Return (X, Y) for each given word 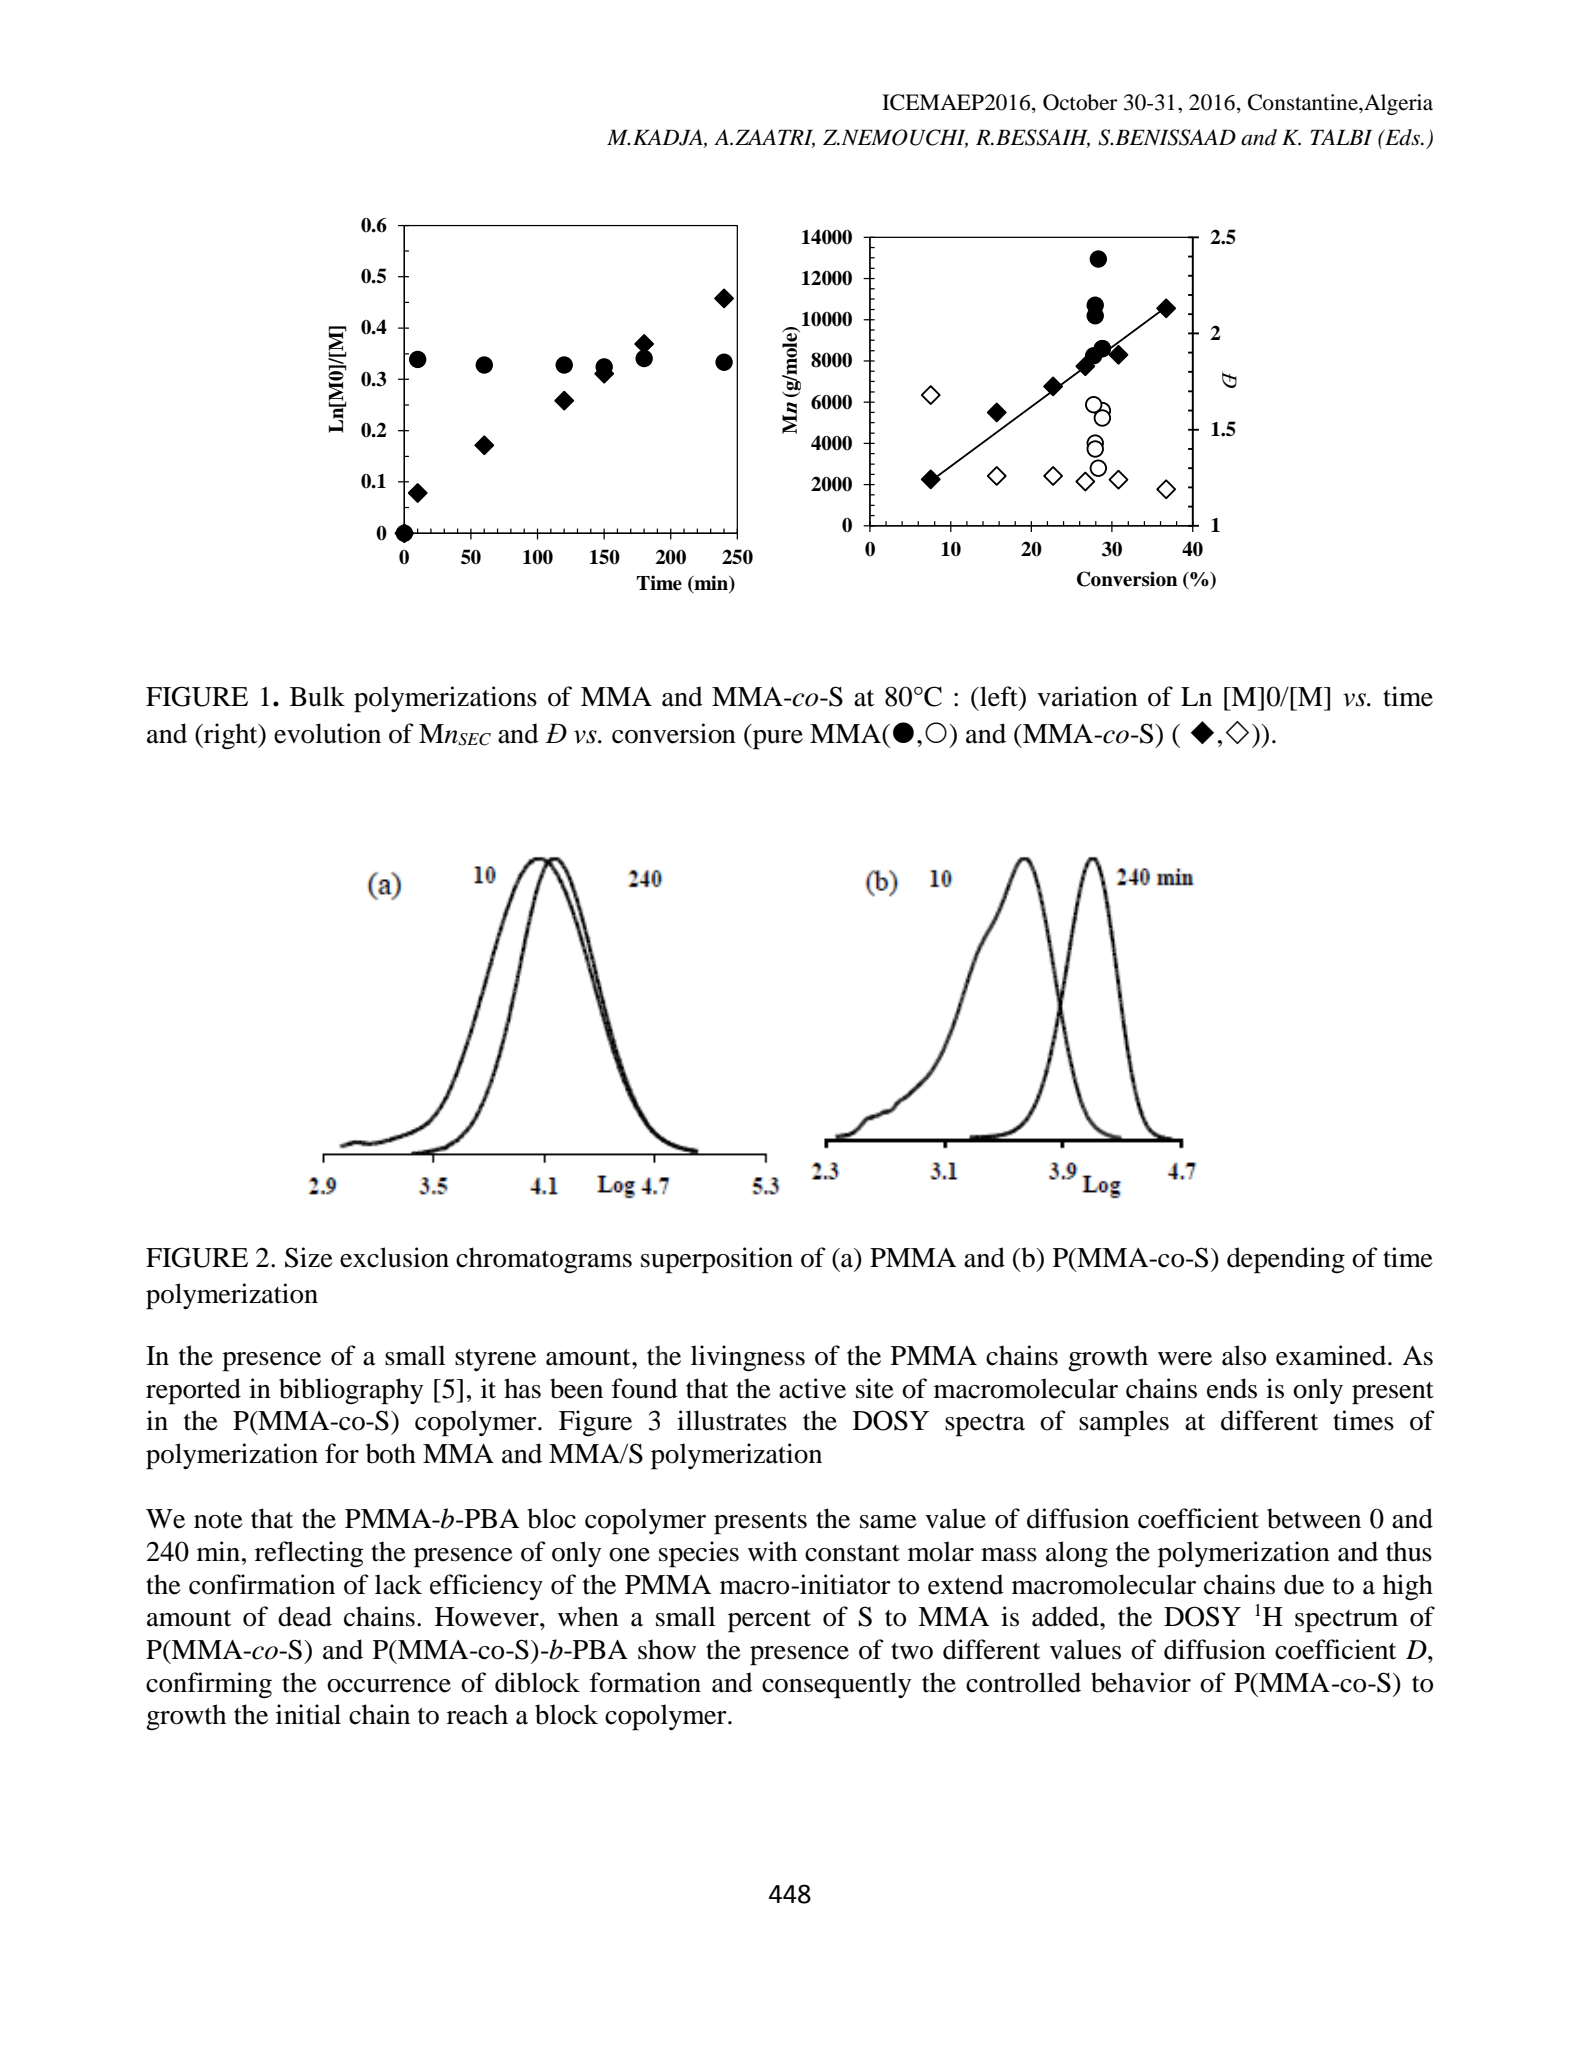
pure (777, 740)
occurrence (389, 1686)
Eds (1402, 137)
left (999, 696)
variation (1087, 696)
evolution (327, 733)
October (1080, 102)
